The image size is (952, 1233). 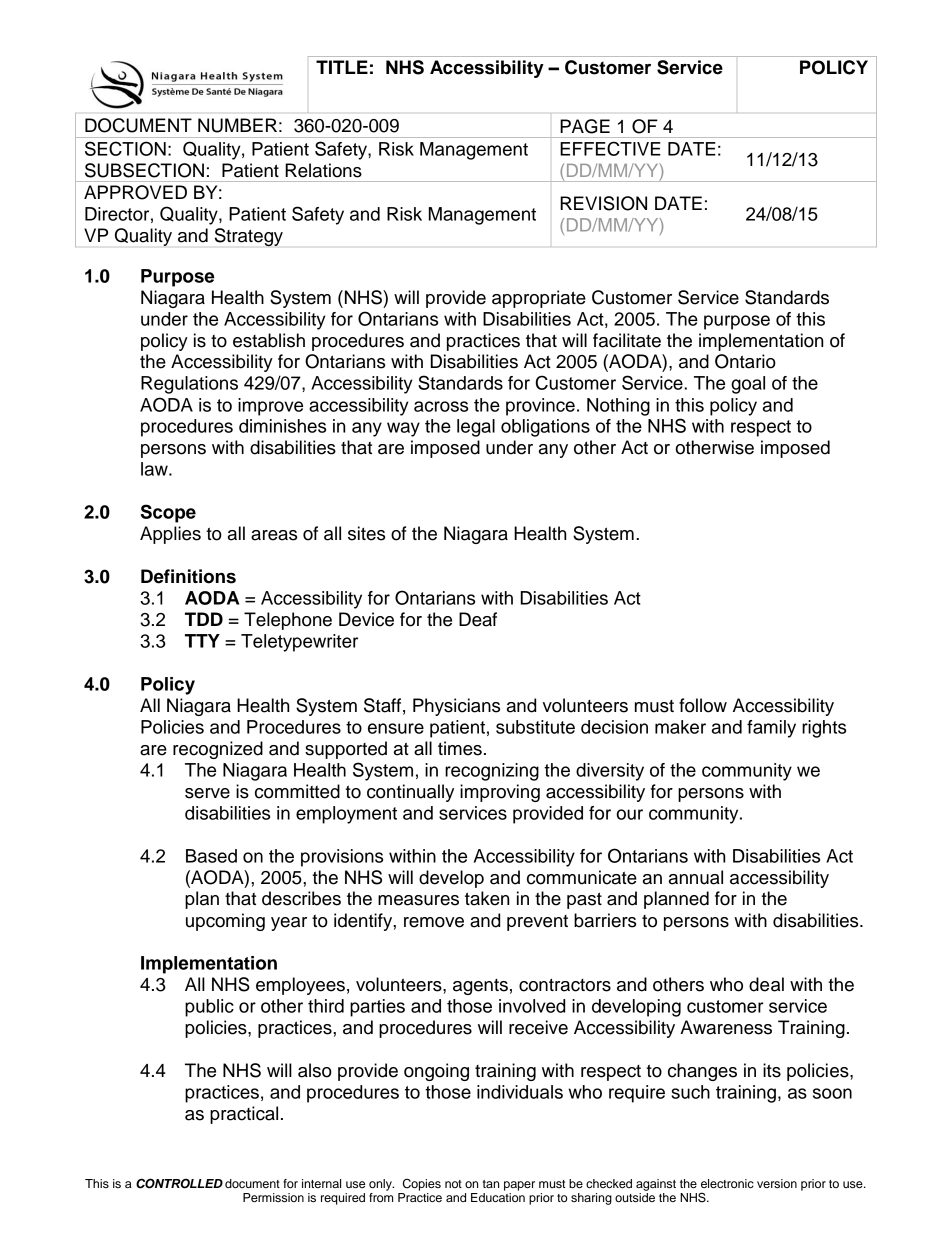 I want to click on TITLE, so click(x=342, y=67).
